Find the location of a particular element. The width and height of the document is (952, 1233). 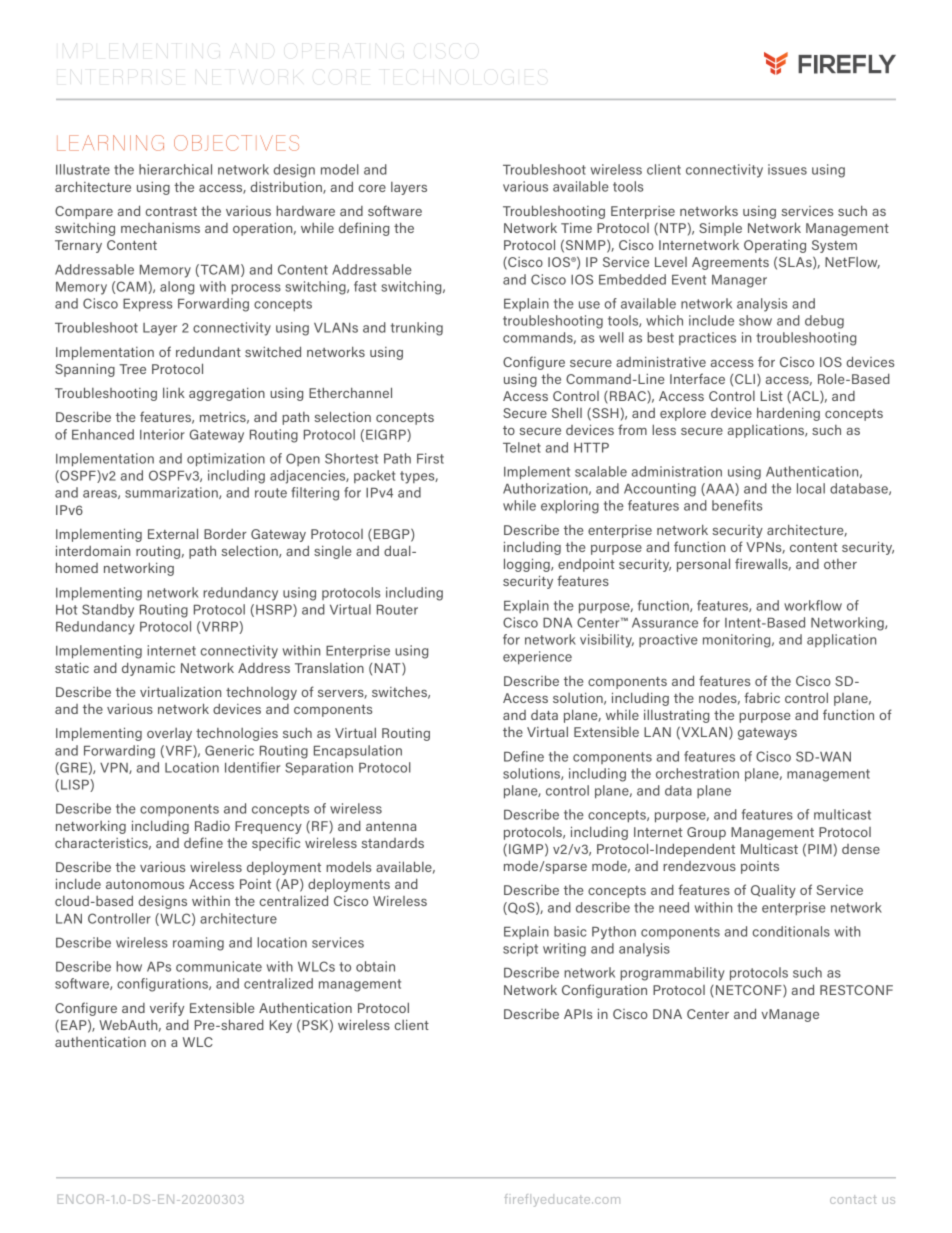

First is located at coordinates (430, 458).
